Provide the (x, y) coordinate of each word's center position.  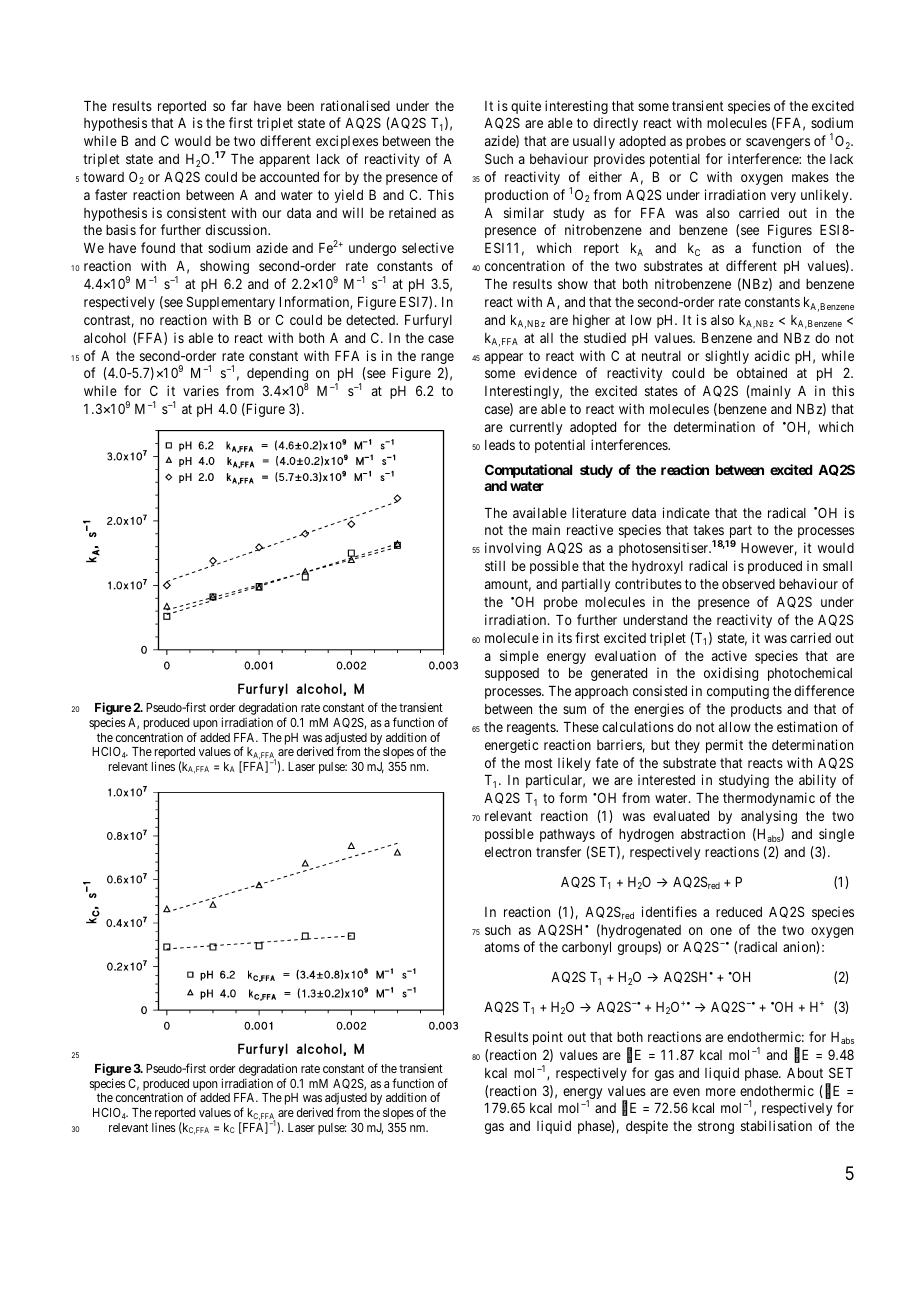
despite (647, 1127)
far (239, 105)
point (548, 1038)
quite (526, 107)
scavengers (778, 143)
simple (519, 657)
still (495, 565)
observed (748, 584)
